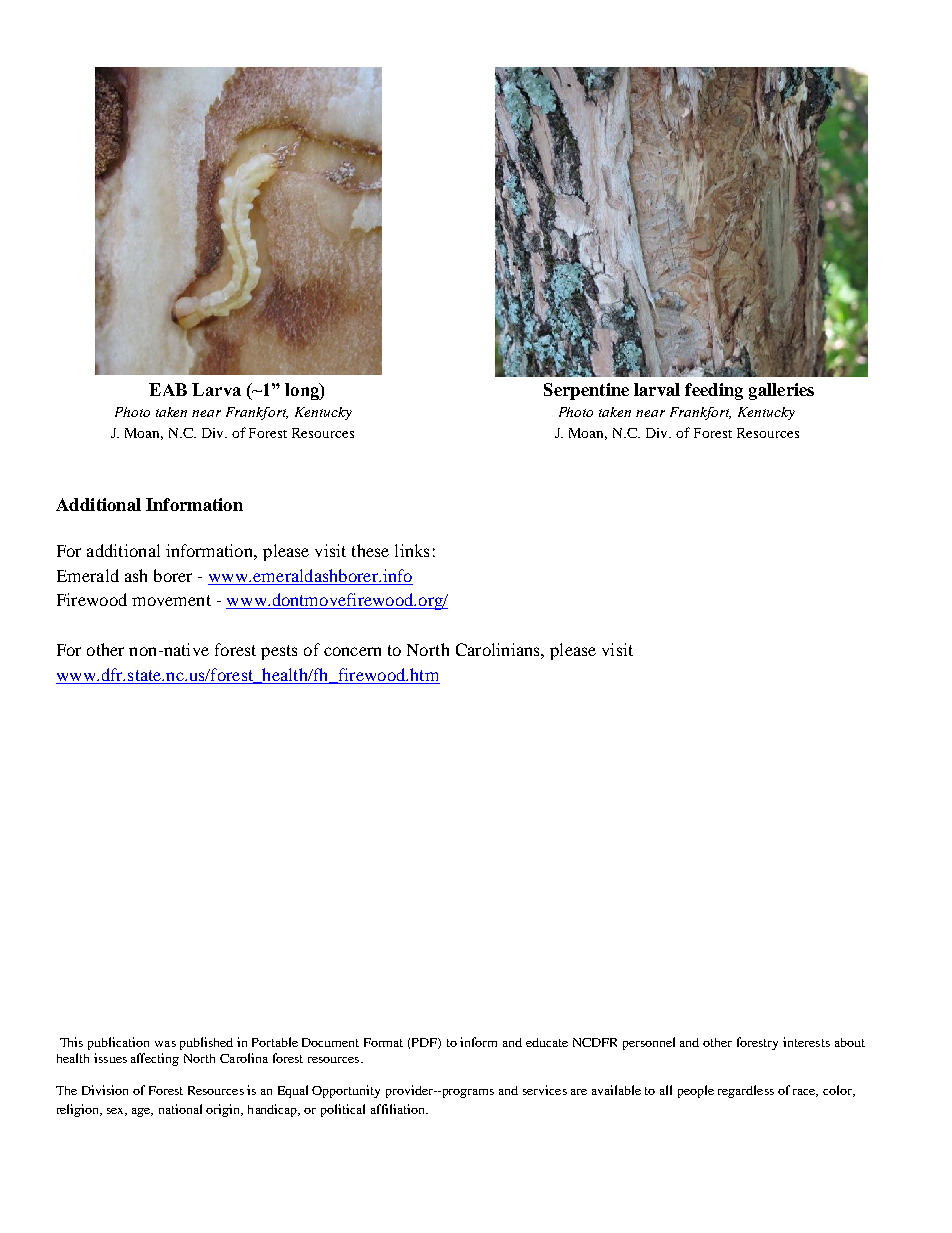 The image size is (952, 1233). I want to click on affiliation, so click(399, 1109).
